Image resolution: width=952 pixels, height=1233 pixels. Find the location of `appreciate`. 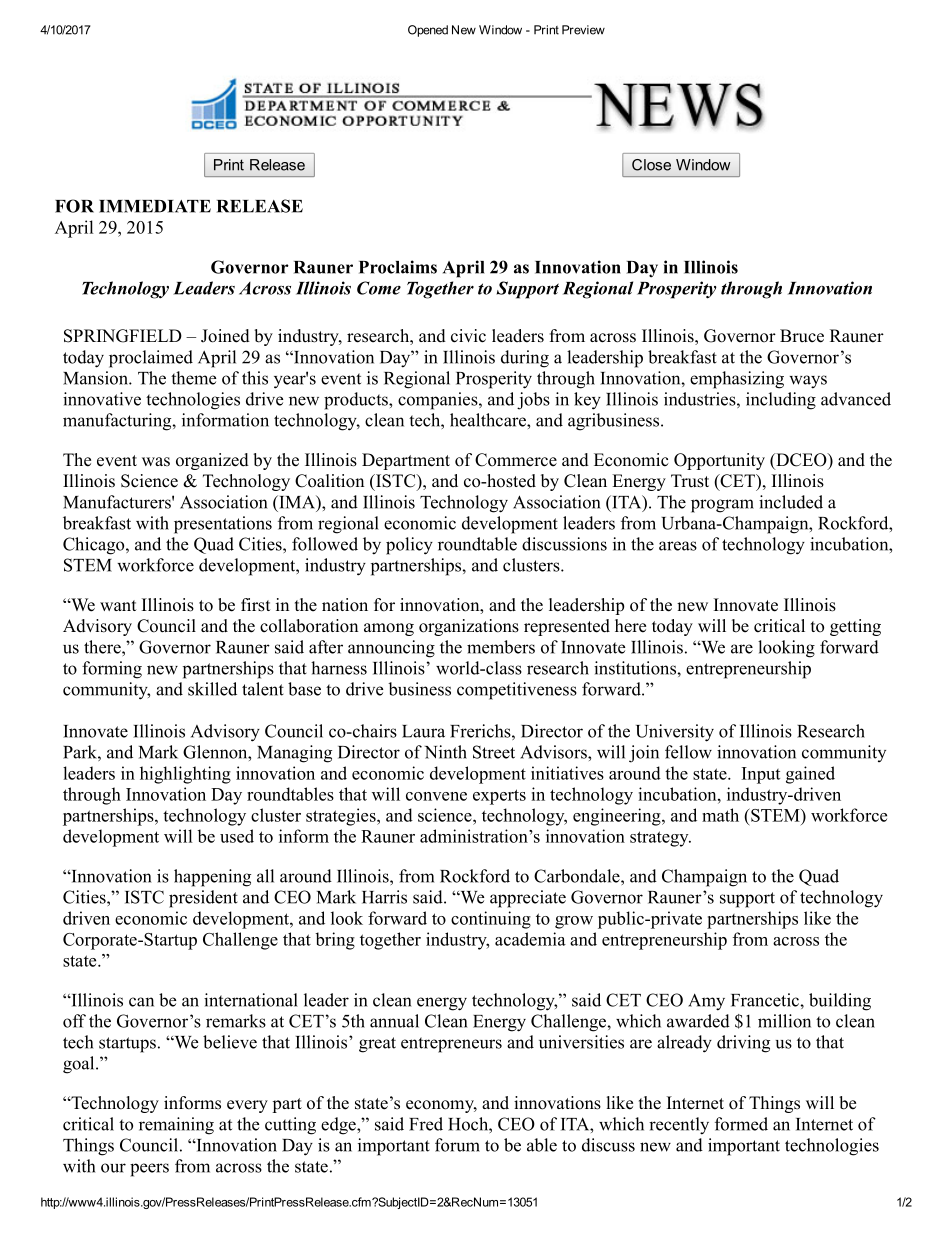

appreciate is located at coordinates (528, 899).
